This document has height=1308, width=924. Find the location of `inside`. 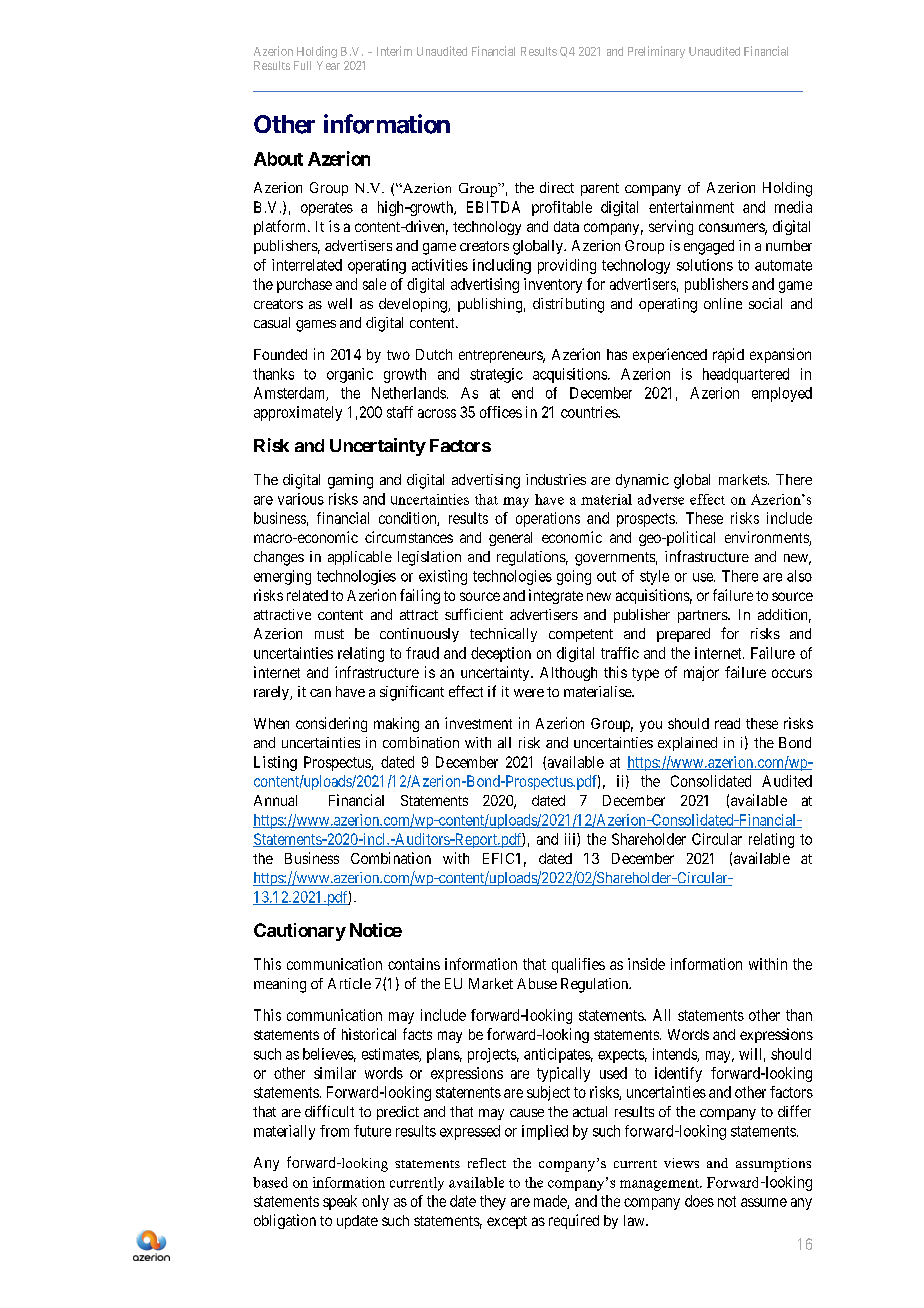

inside is located at coordinates (646, 964).
